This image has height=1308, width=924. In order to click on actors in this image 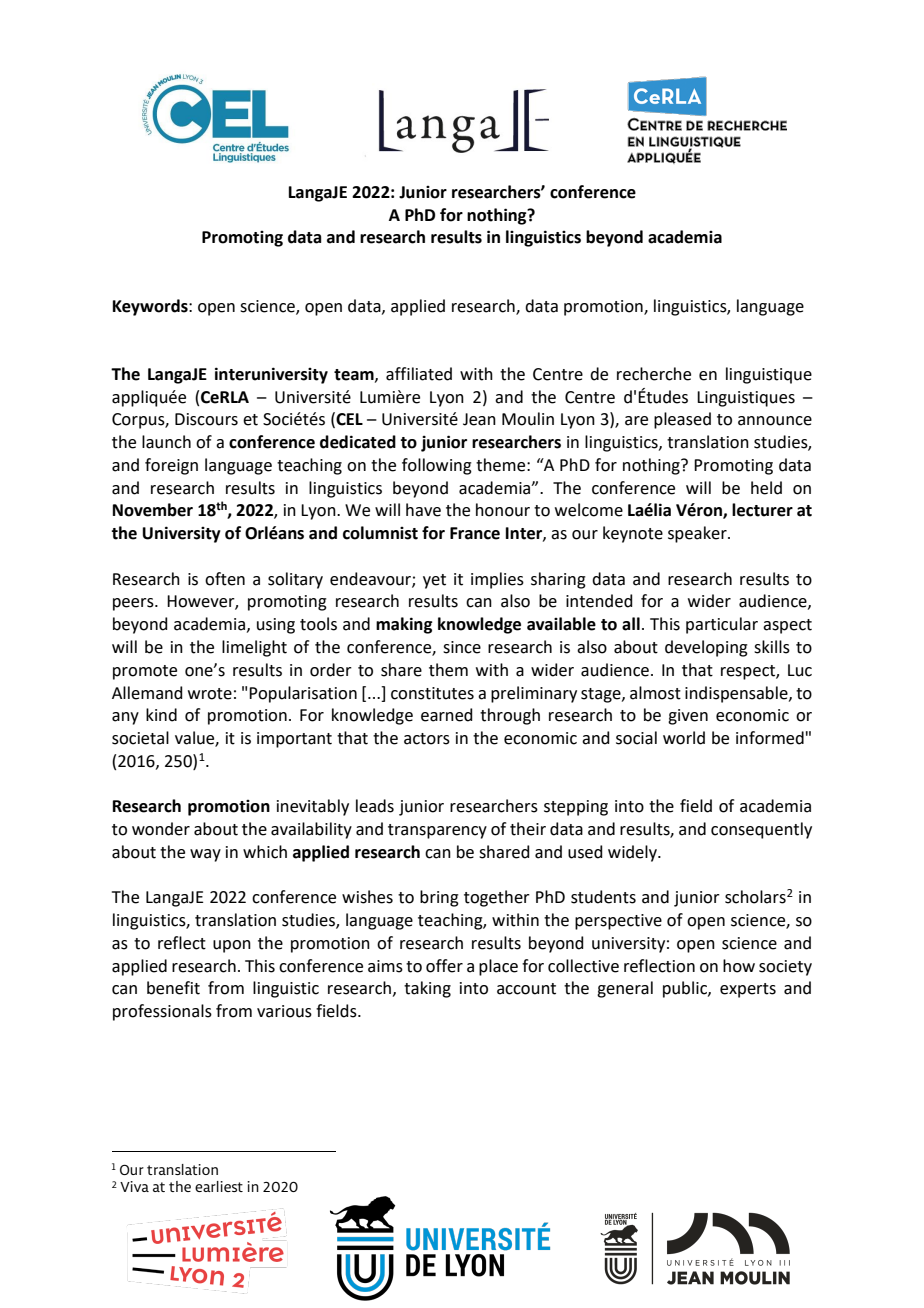, I will do `click(427, 739)`.
